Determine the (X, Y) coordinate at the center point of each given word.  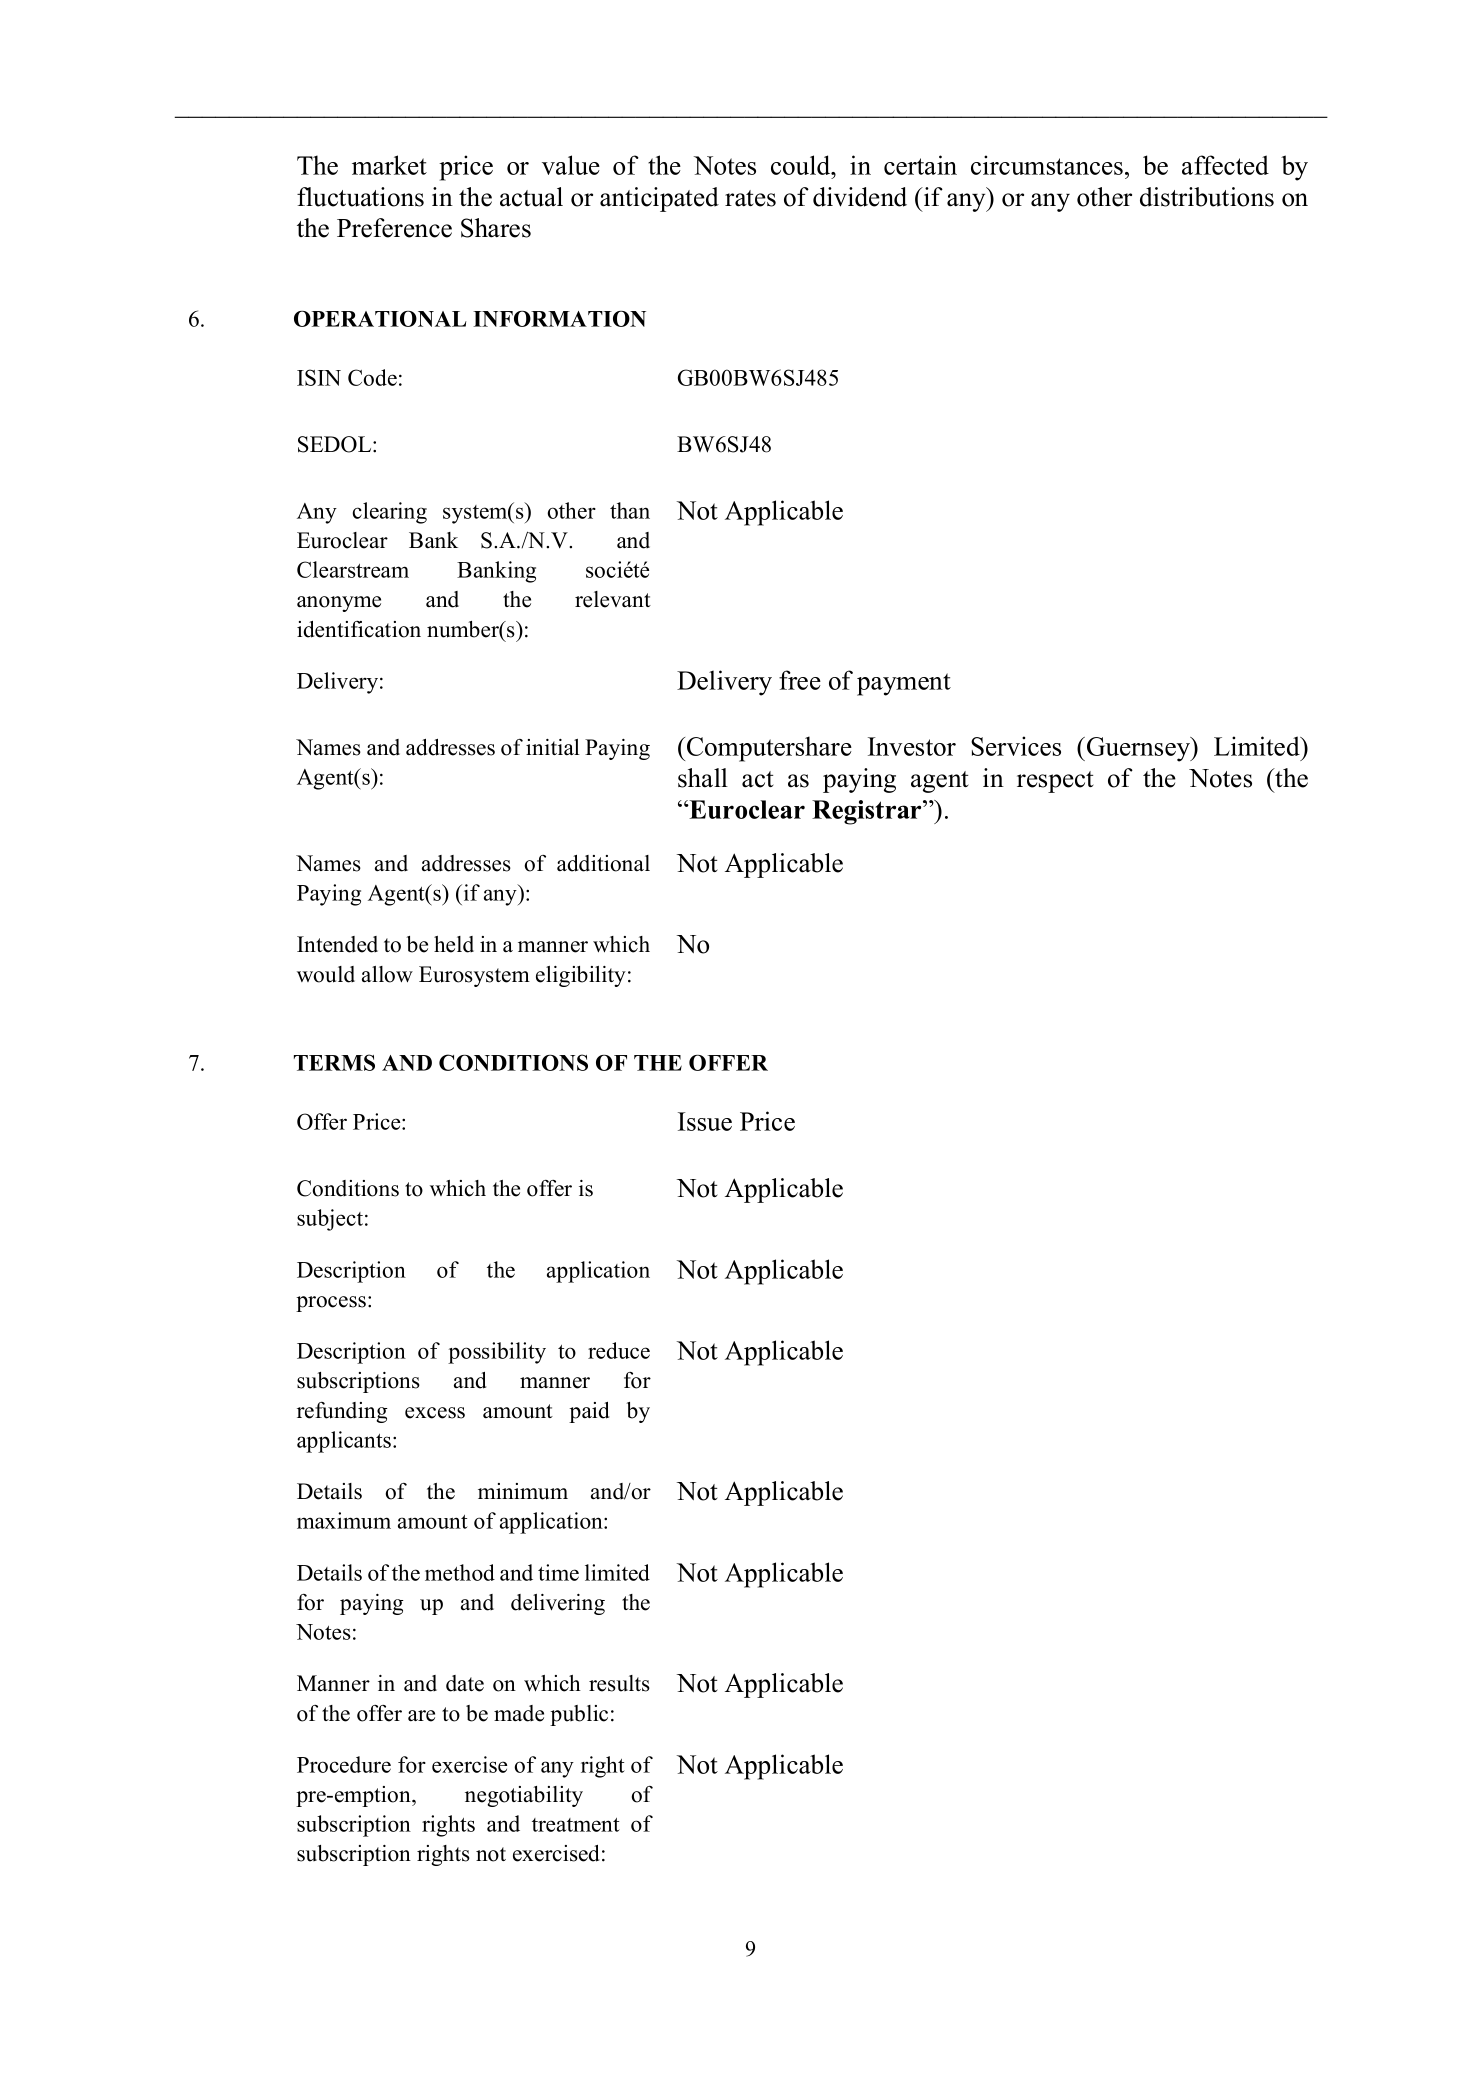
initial (553, 747)
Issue (705, 1121)
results (619, 1683)
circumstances (1047, 165)
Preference (394, 228)
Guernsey (1140, 749)
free (800, 680)
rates (750, 198)
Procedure (344, 1764)
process (332, 1304)
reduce (619, 1350)
